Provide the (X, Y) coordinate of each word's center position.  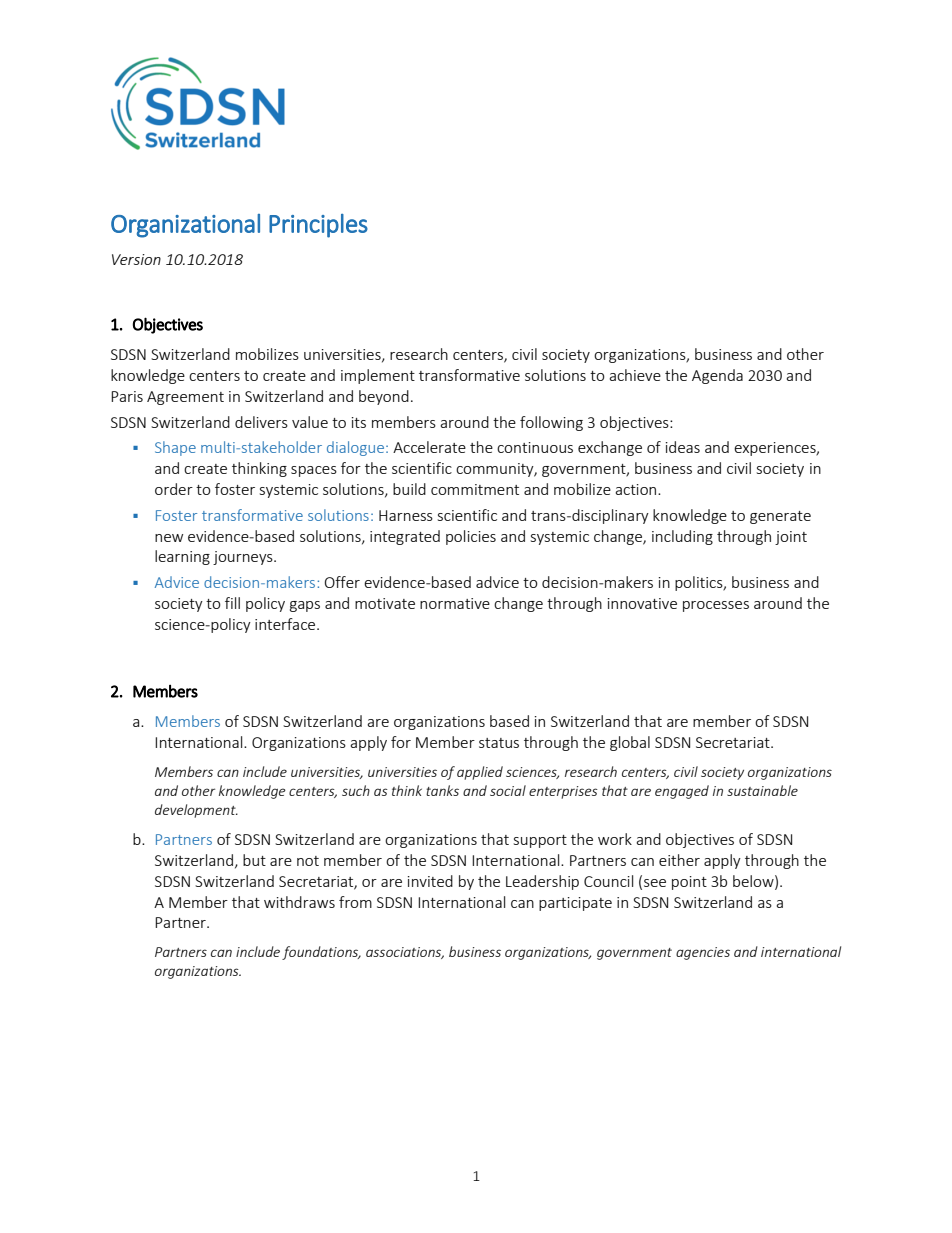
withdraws (299, 902)
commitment (475, 489)
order (174, 489)
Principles (318, 226)
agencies (703, 953)
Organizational (185, 226)
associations (405, 953)
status (499, 743)
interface (286, 624)
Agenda (717, 376)
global (630, 743)
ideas (683, 447)
